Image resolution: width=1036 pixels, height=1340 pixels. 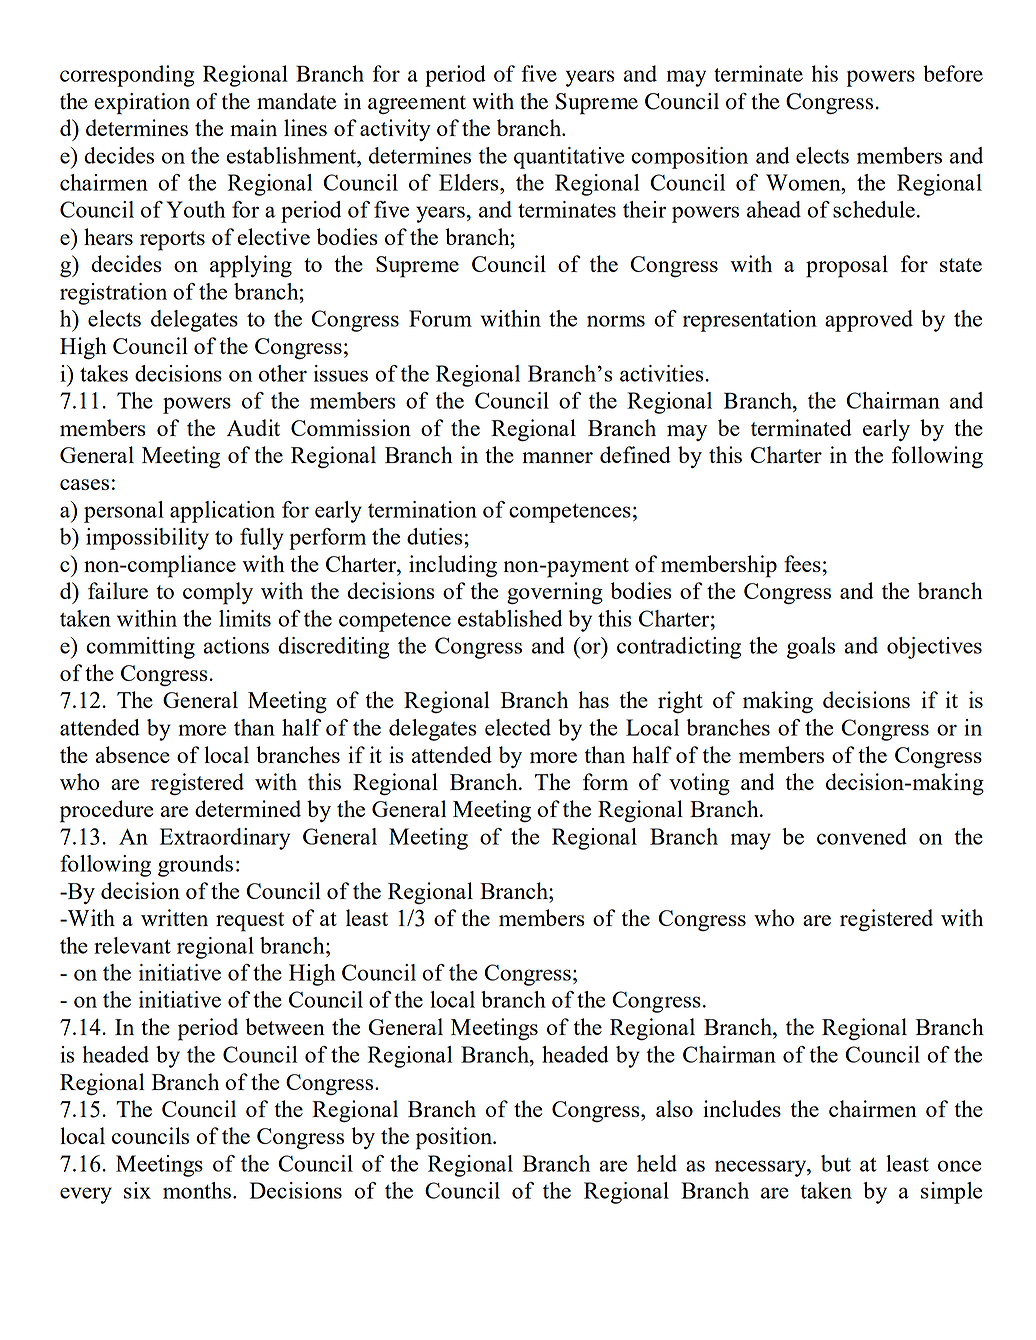 I want to click on expiration, so click(x=142, y=104).
